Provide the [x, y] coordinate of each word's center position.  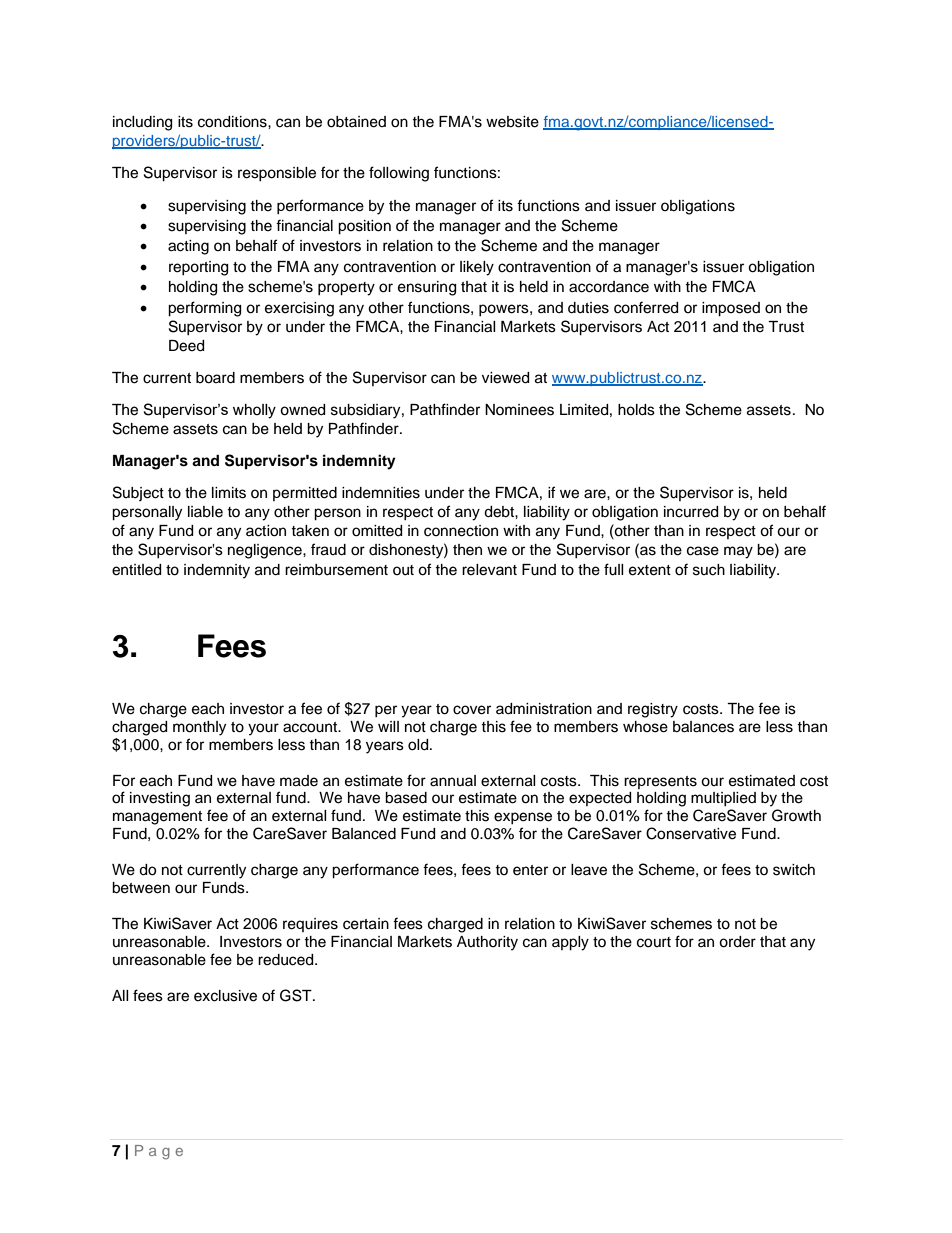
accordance [609, 287]
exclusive [225, 996]
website [512, 122]
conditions [233, 122]
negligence [266, 551]
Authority [487, 943]
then [467, 550]
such [709, 570]
